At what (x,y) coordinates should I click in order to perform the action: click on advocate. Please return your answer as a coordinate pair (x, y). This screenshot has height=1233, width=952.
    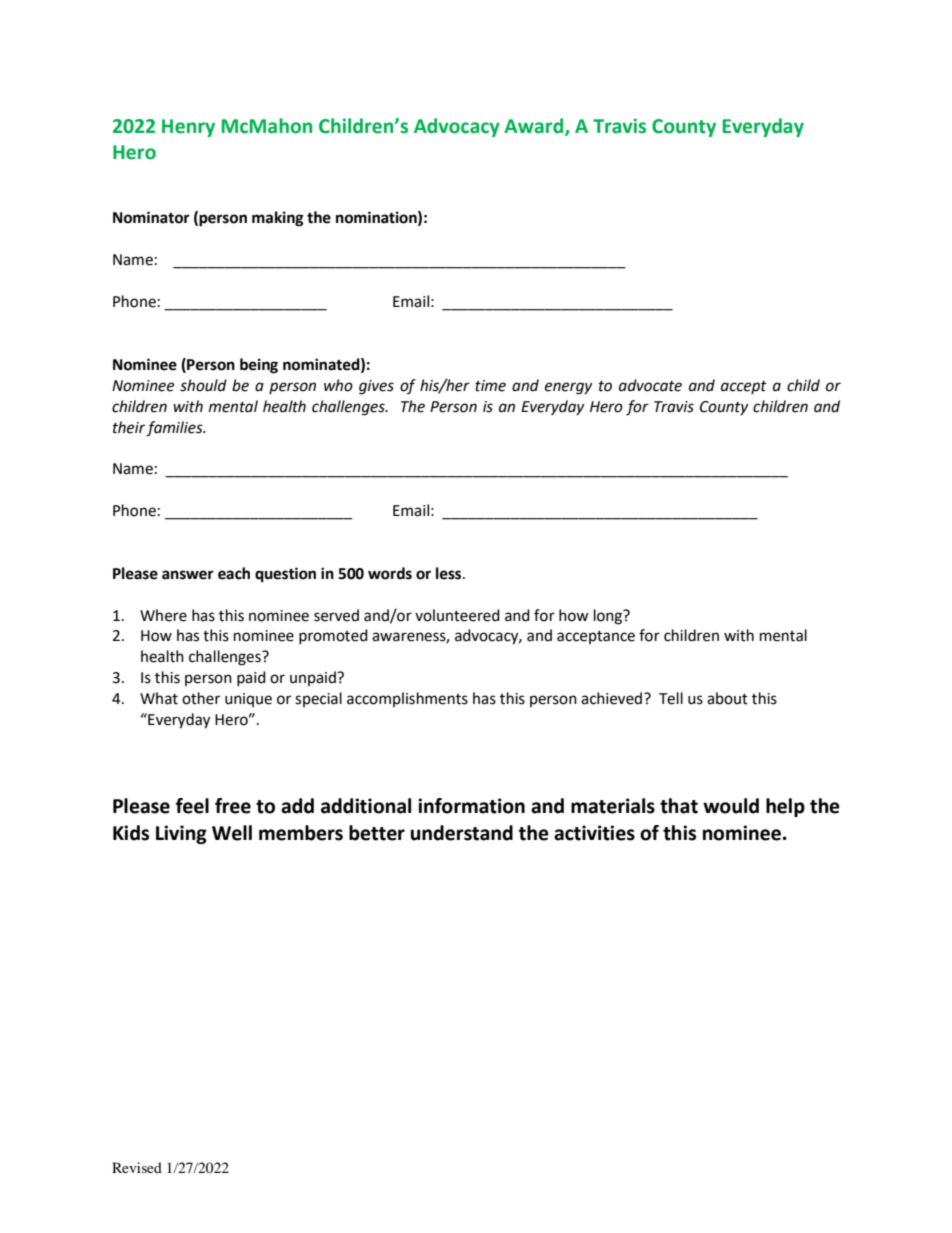
    Looking at the image, I should click on (650, 385).
